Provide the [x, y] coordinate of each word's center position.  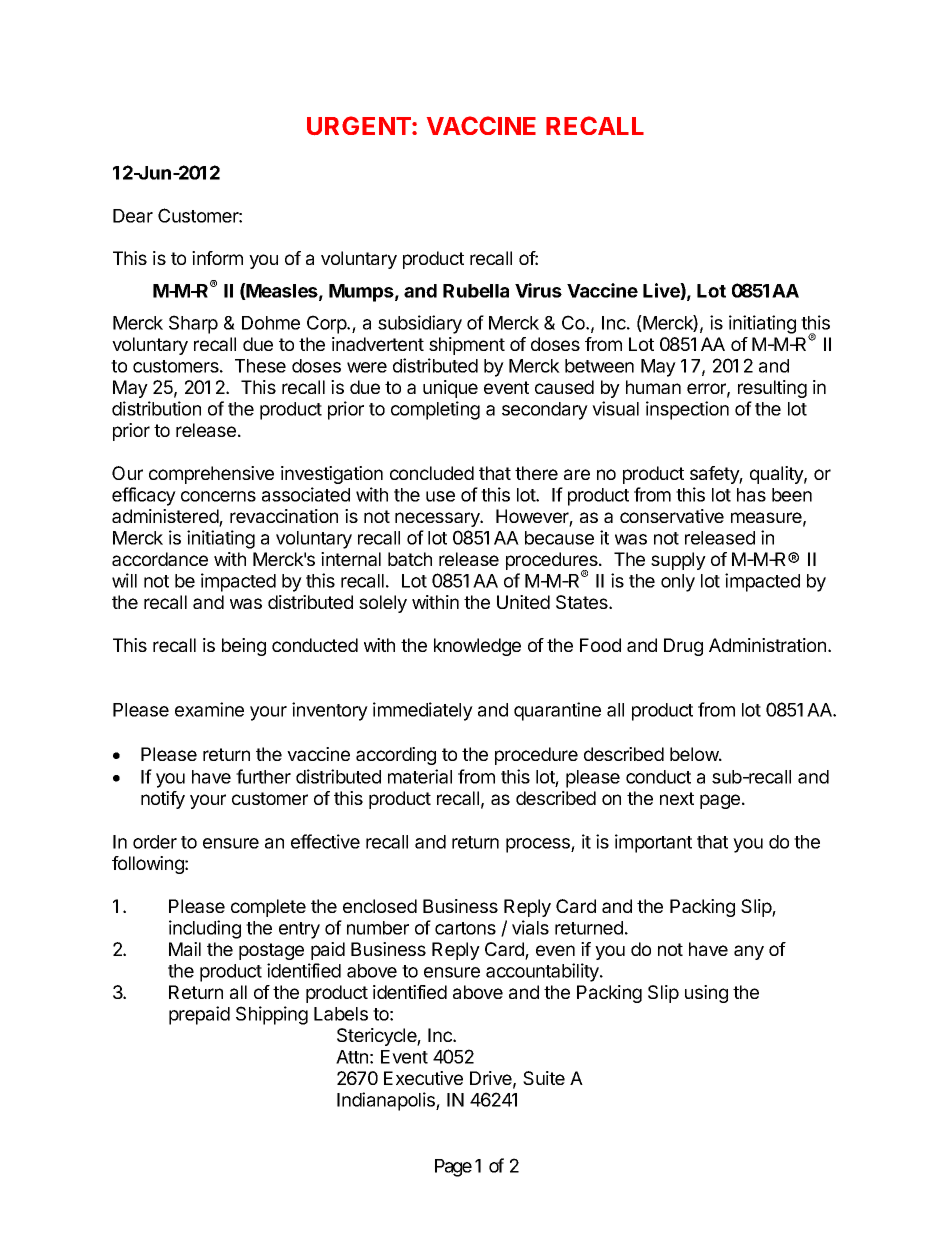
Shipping [272, 1015]
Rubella [476, 291]
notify [163, 800]
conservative [672, 516]
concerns [218, 496]
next [677, 798]
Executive [423, 1078]
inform [217, 258]
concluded [432, 473]
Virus [538, 290]
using [706, 994]
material [420, 776]
